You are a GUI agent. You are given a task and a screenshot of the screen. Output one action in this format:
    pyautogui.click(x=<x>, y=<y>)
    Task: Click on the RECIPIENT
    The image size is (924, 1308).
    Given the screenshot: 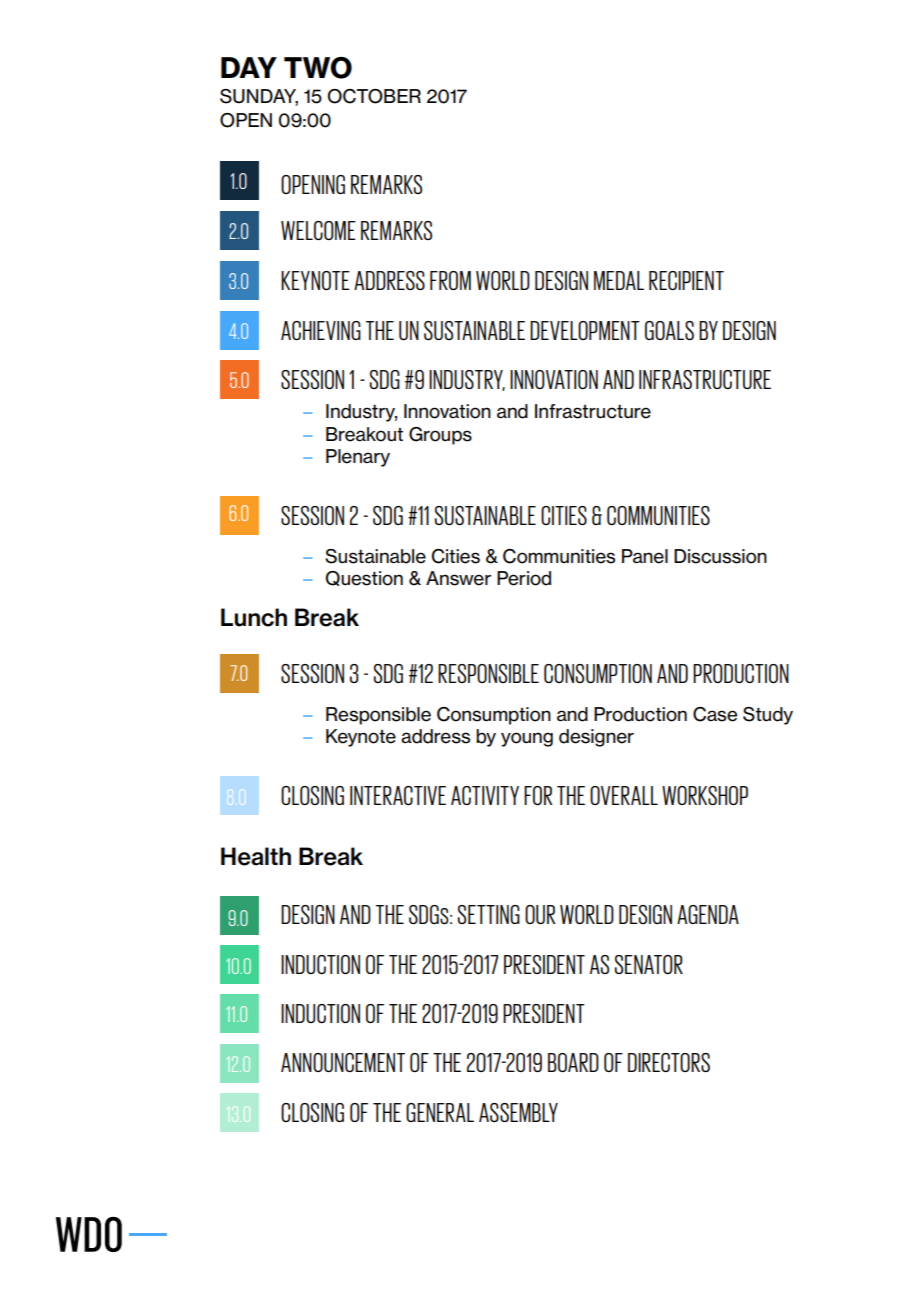 What is the action you would take?
    pyautogui.click(x=686, y=280)
